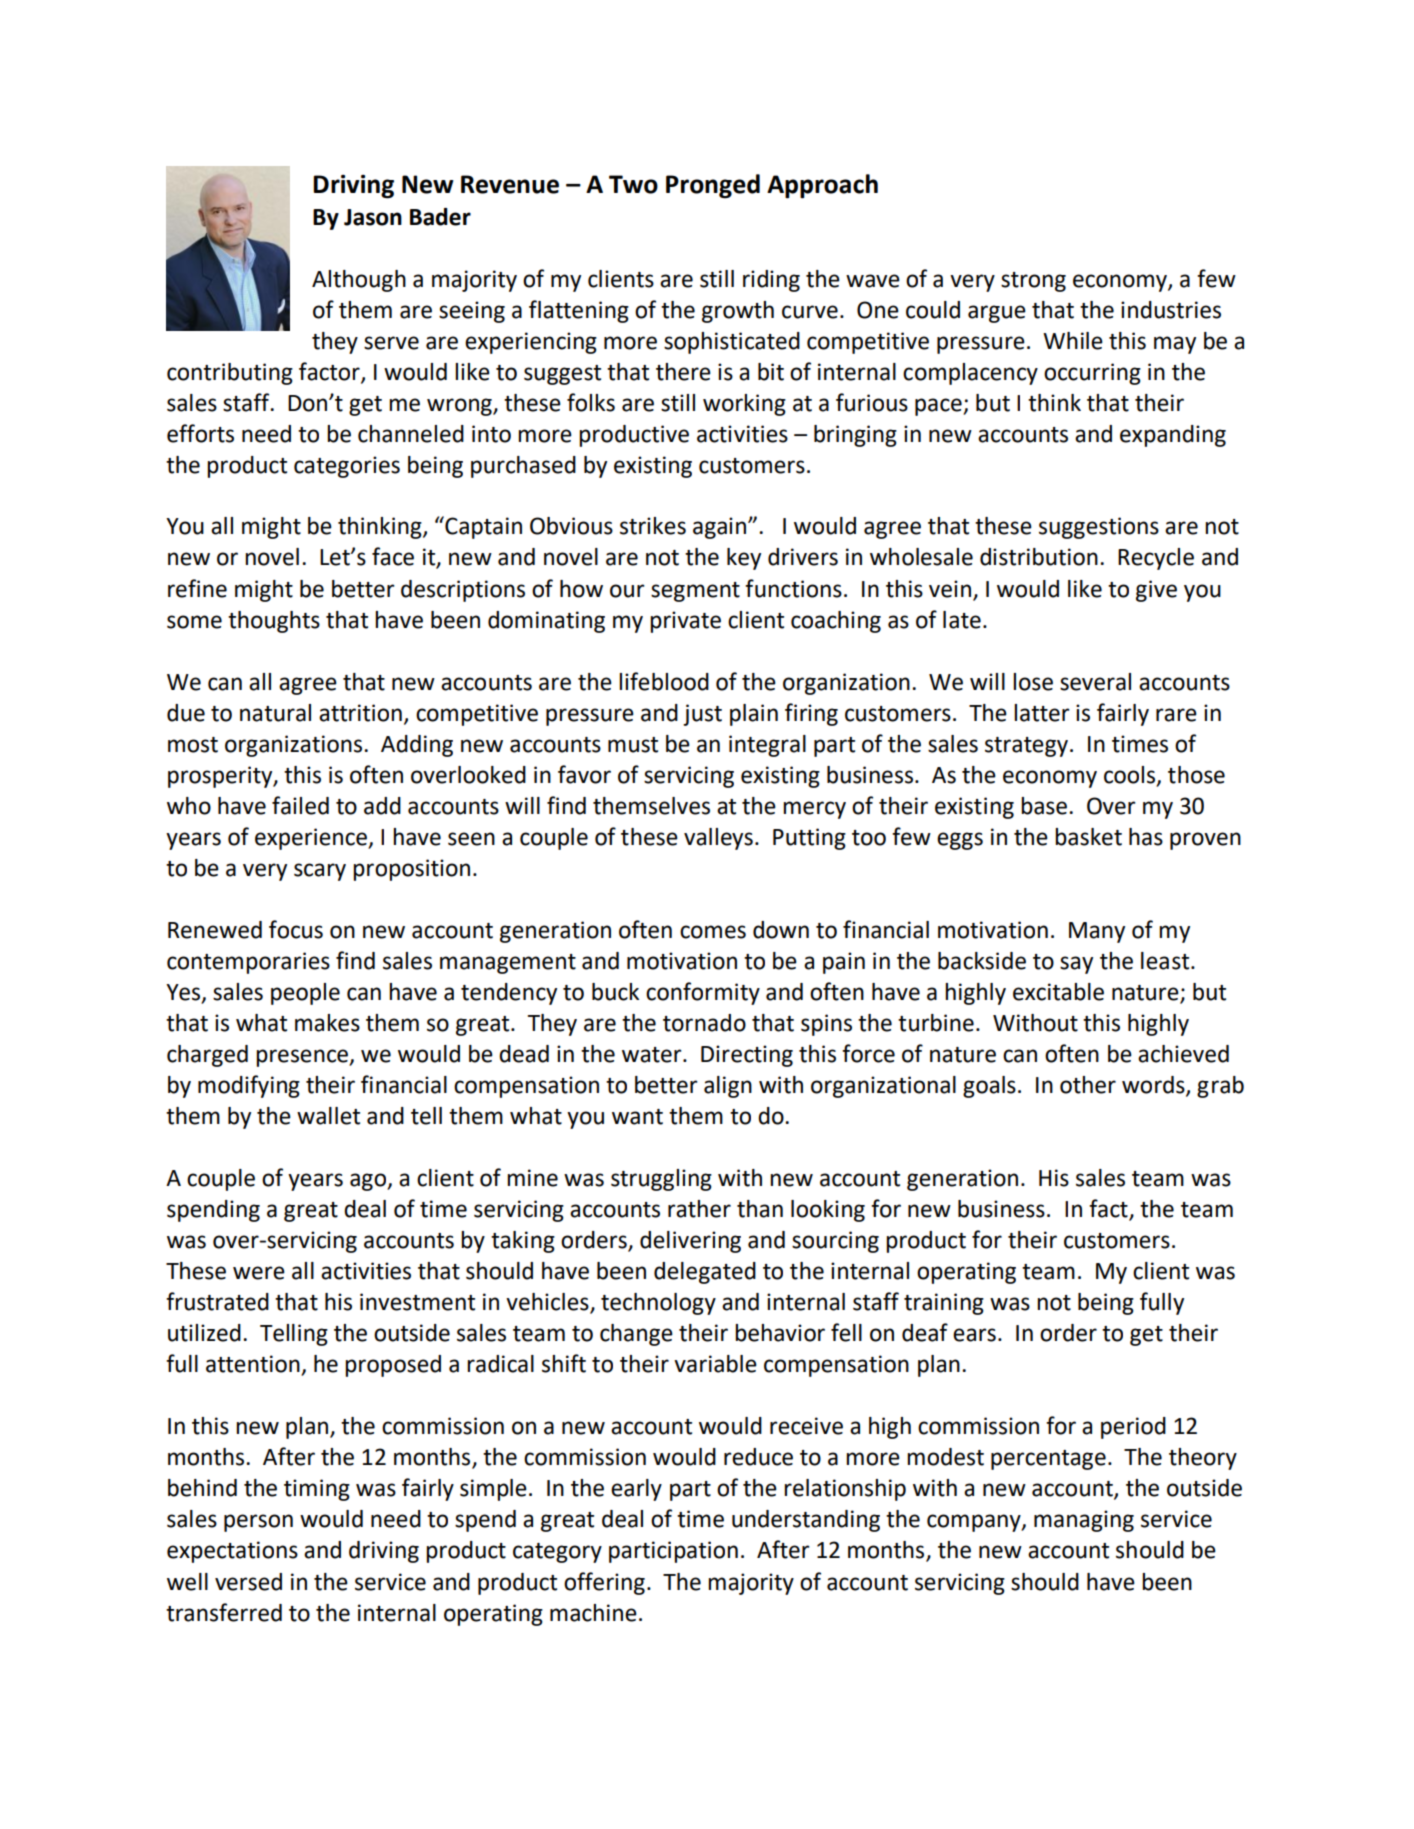 The height and width of the image is (1829, 1414). What do you see at coordinates (713, 932) in the image?
I see `comes` at bounding box center [713, 932].
